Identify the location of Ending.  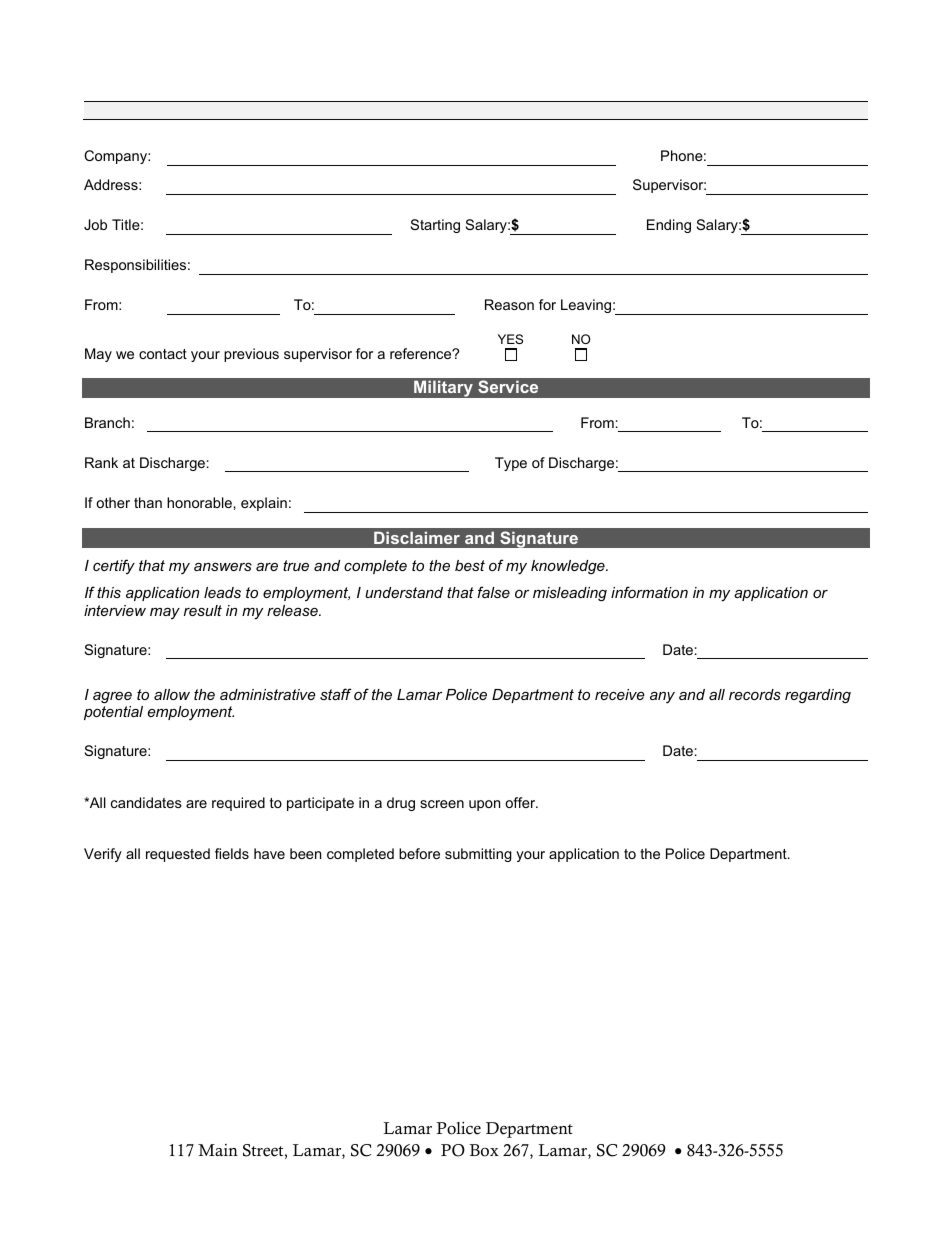
(669, 226).
